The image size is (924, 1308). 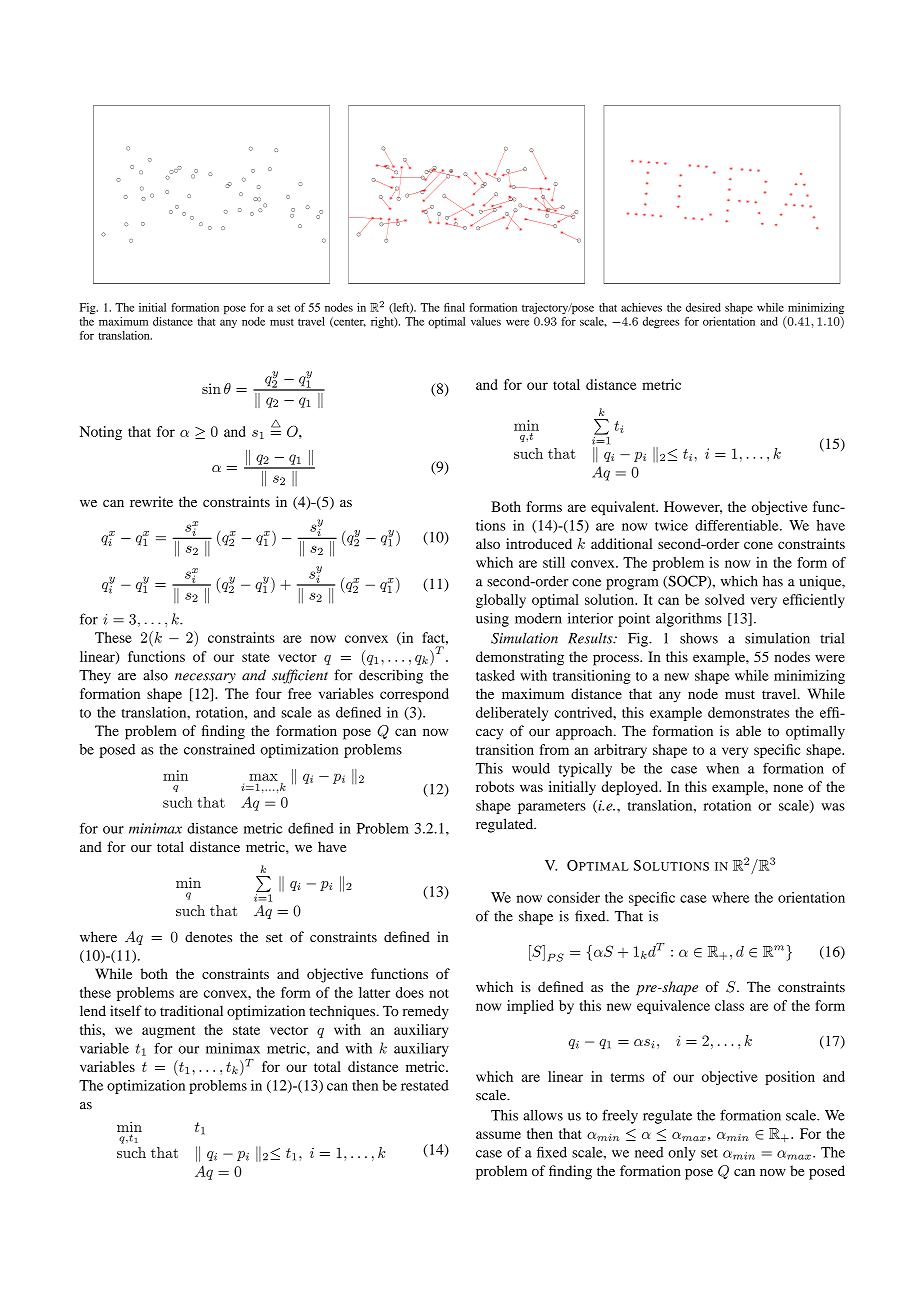 I want to click on values, so click(x=486, y=321).
